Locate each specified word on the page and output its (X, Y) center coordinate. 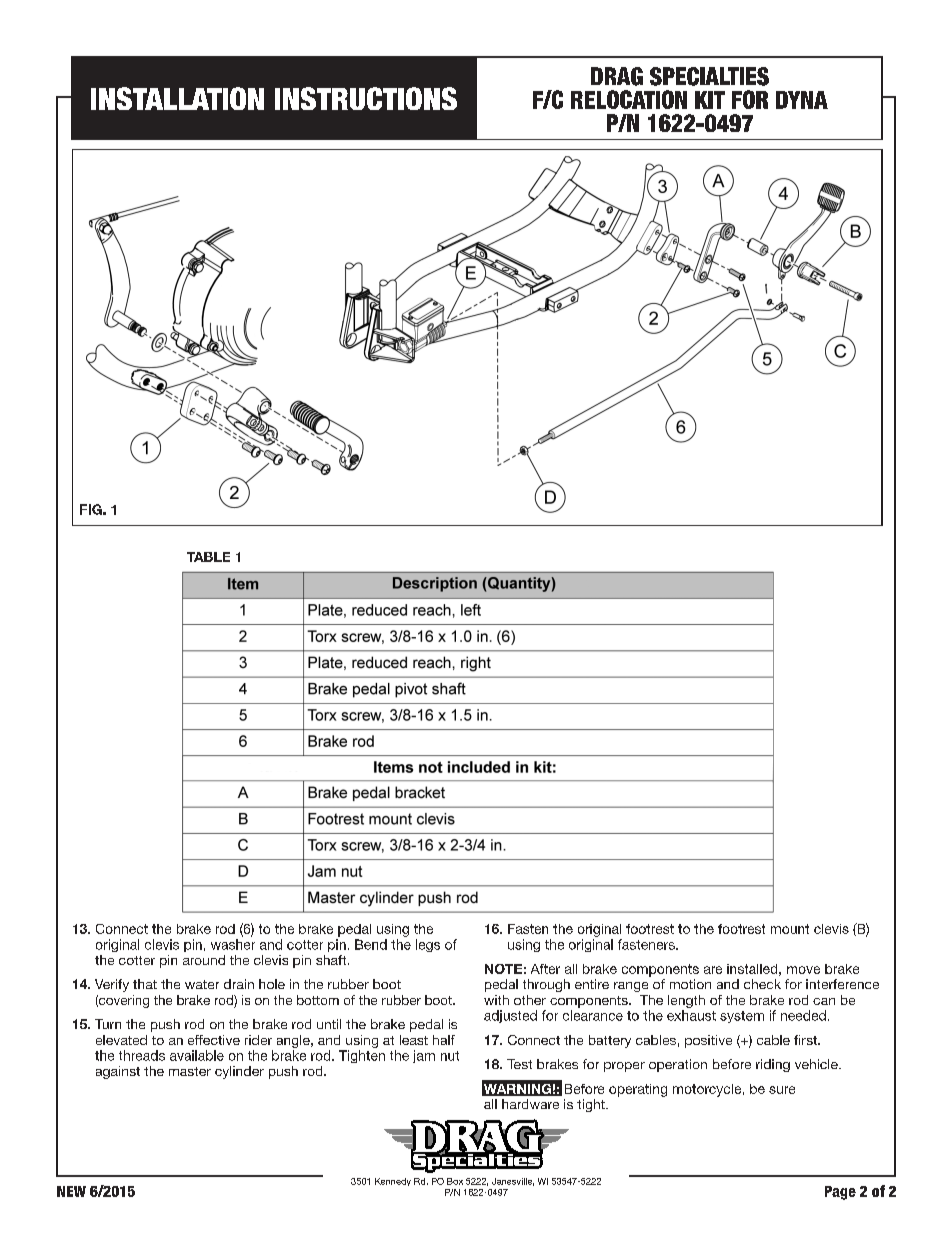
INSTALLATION (177, 98)
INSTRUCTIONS (366, 98)
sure (782, 1090)
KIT (710, 100)
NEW (71, 1191)
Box (455, 1181)
